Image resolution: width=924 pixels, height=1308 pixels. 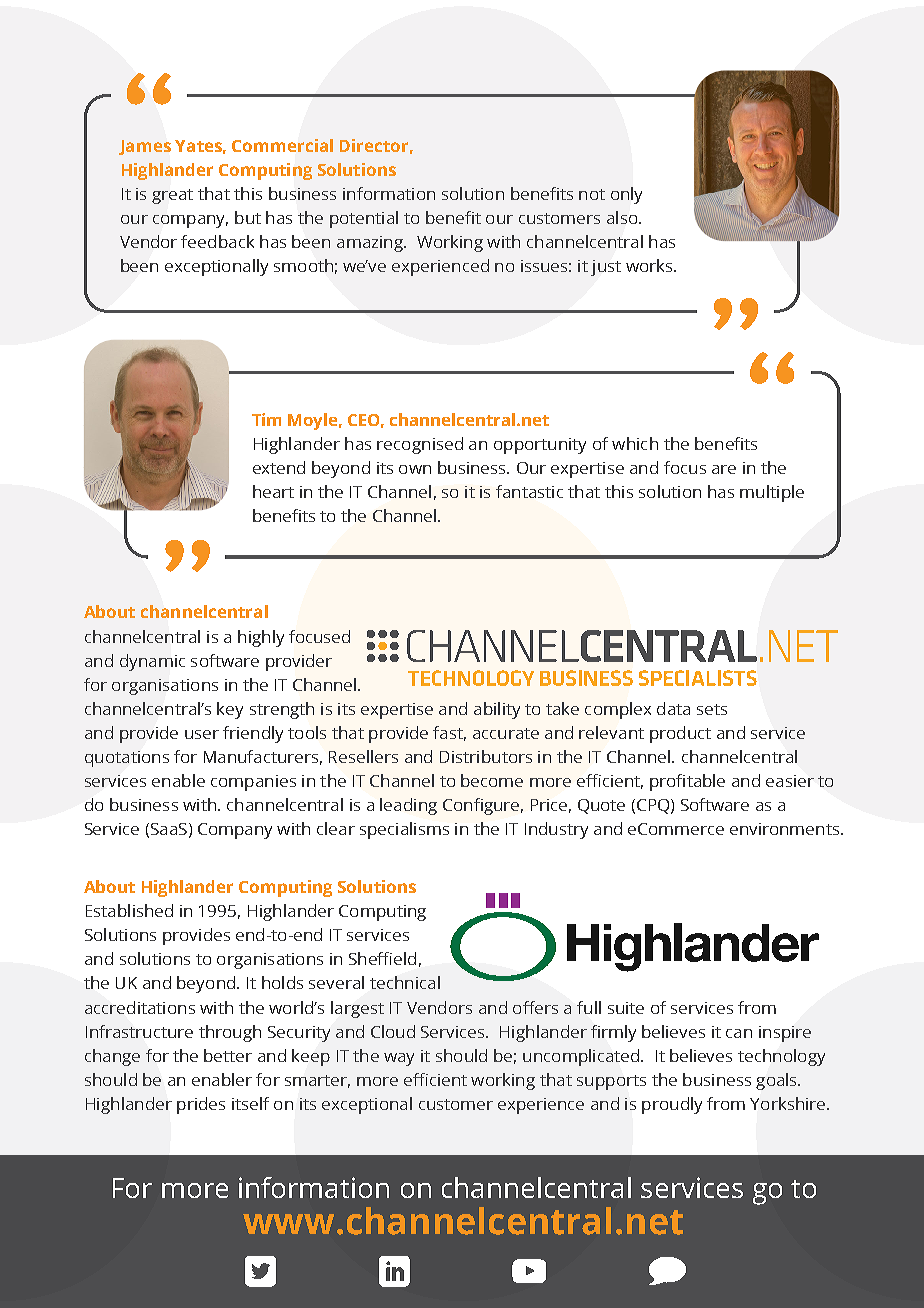 I want to click on only, so click(x=626, y=195).
